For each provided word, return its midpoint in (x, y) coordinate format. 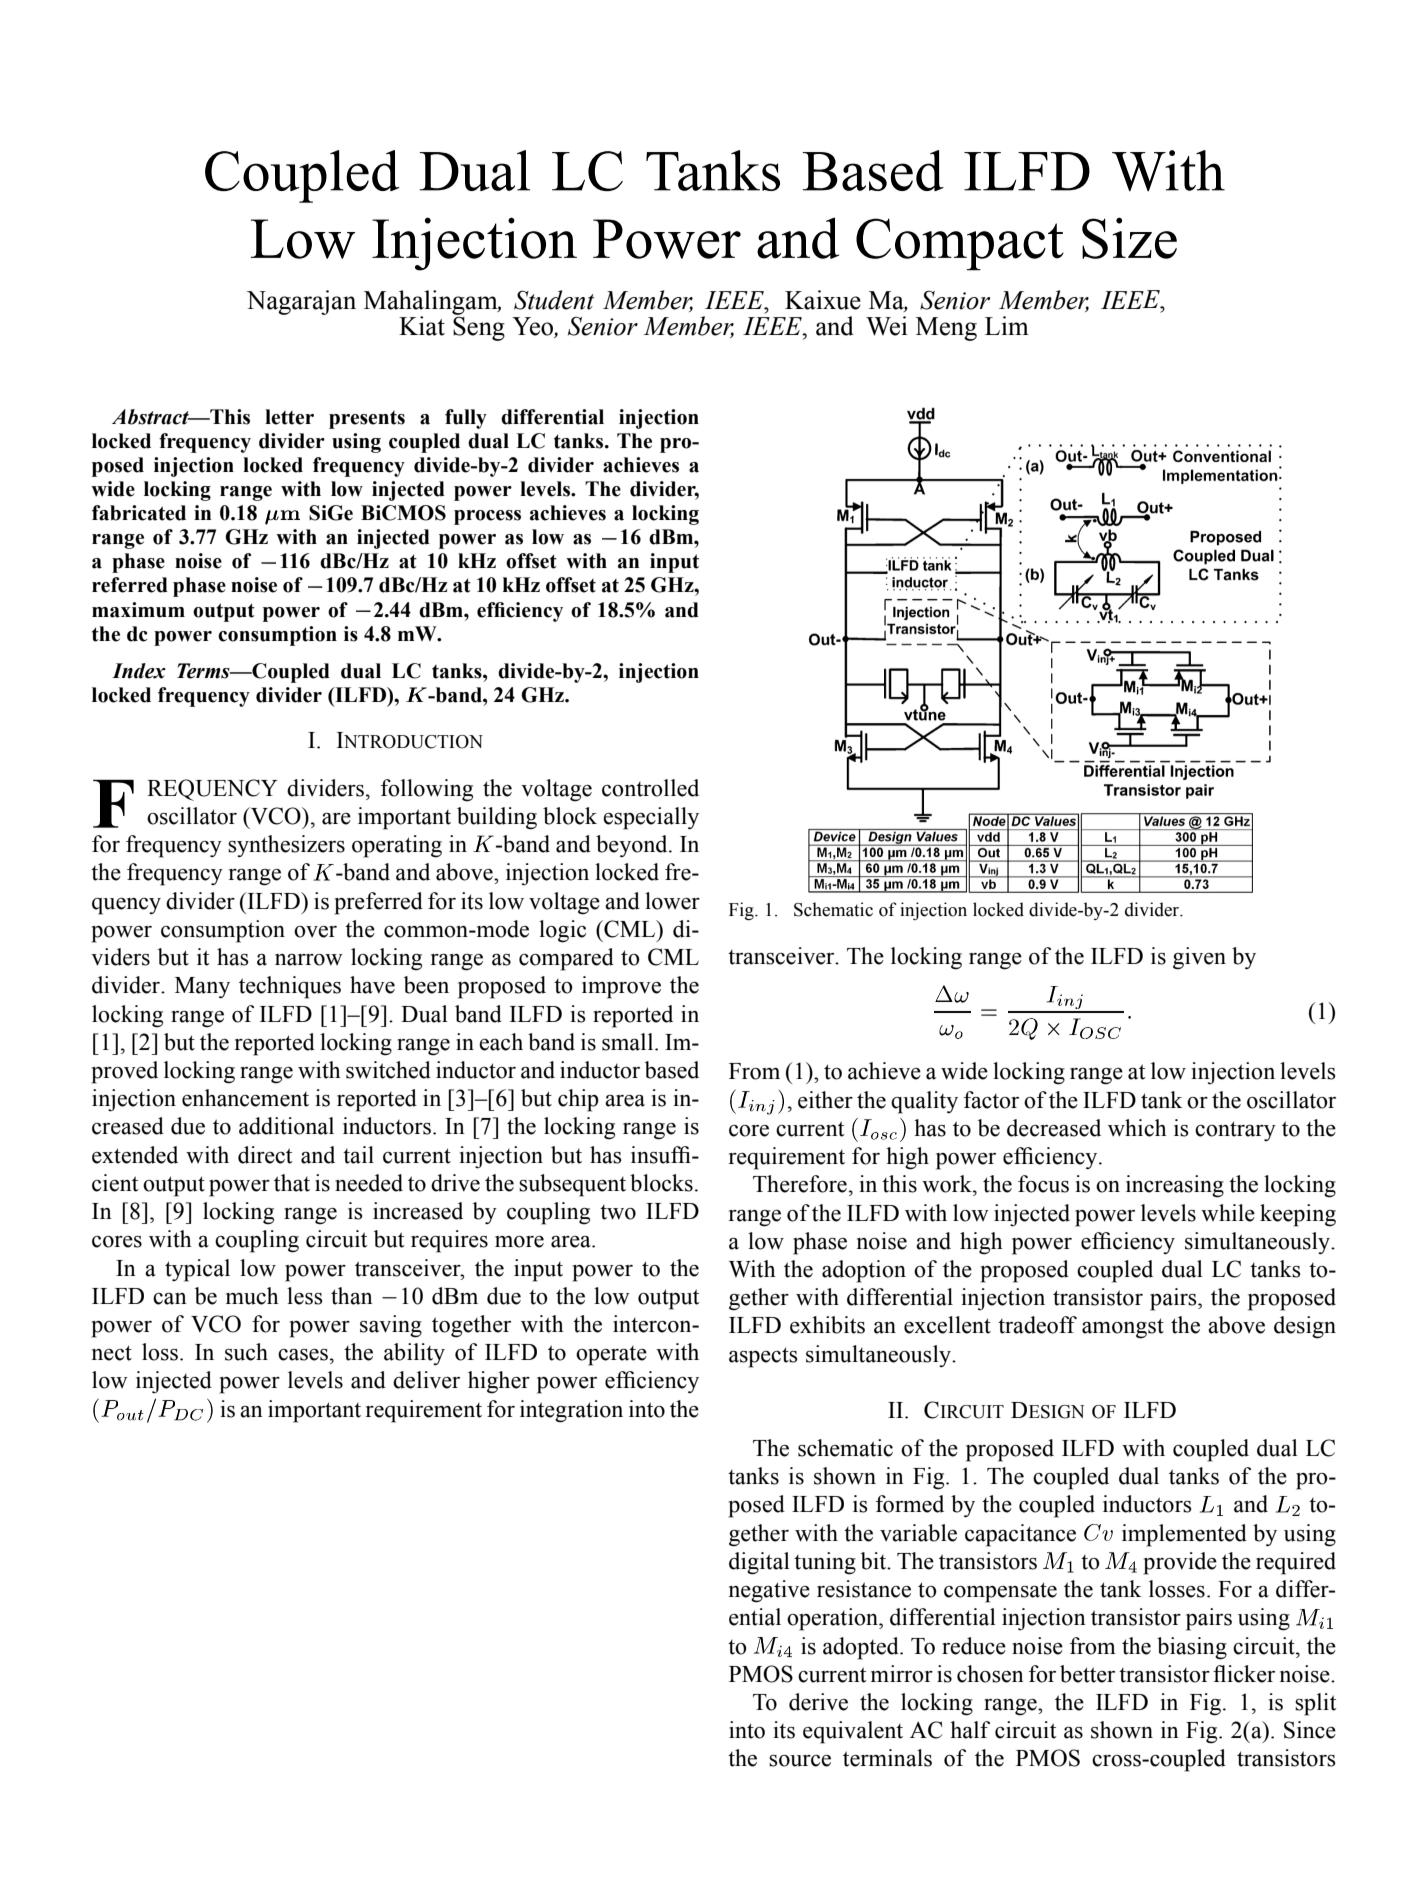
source (800, 1761)
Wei (886, 326)
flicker (1244, 1674)
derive (818, 1702)
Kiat (422, 326)
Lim (1007, 325)
